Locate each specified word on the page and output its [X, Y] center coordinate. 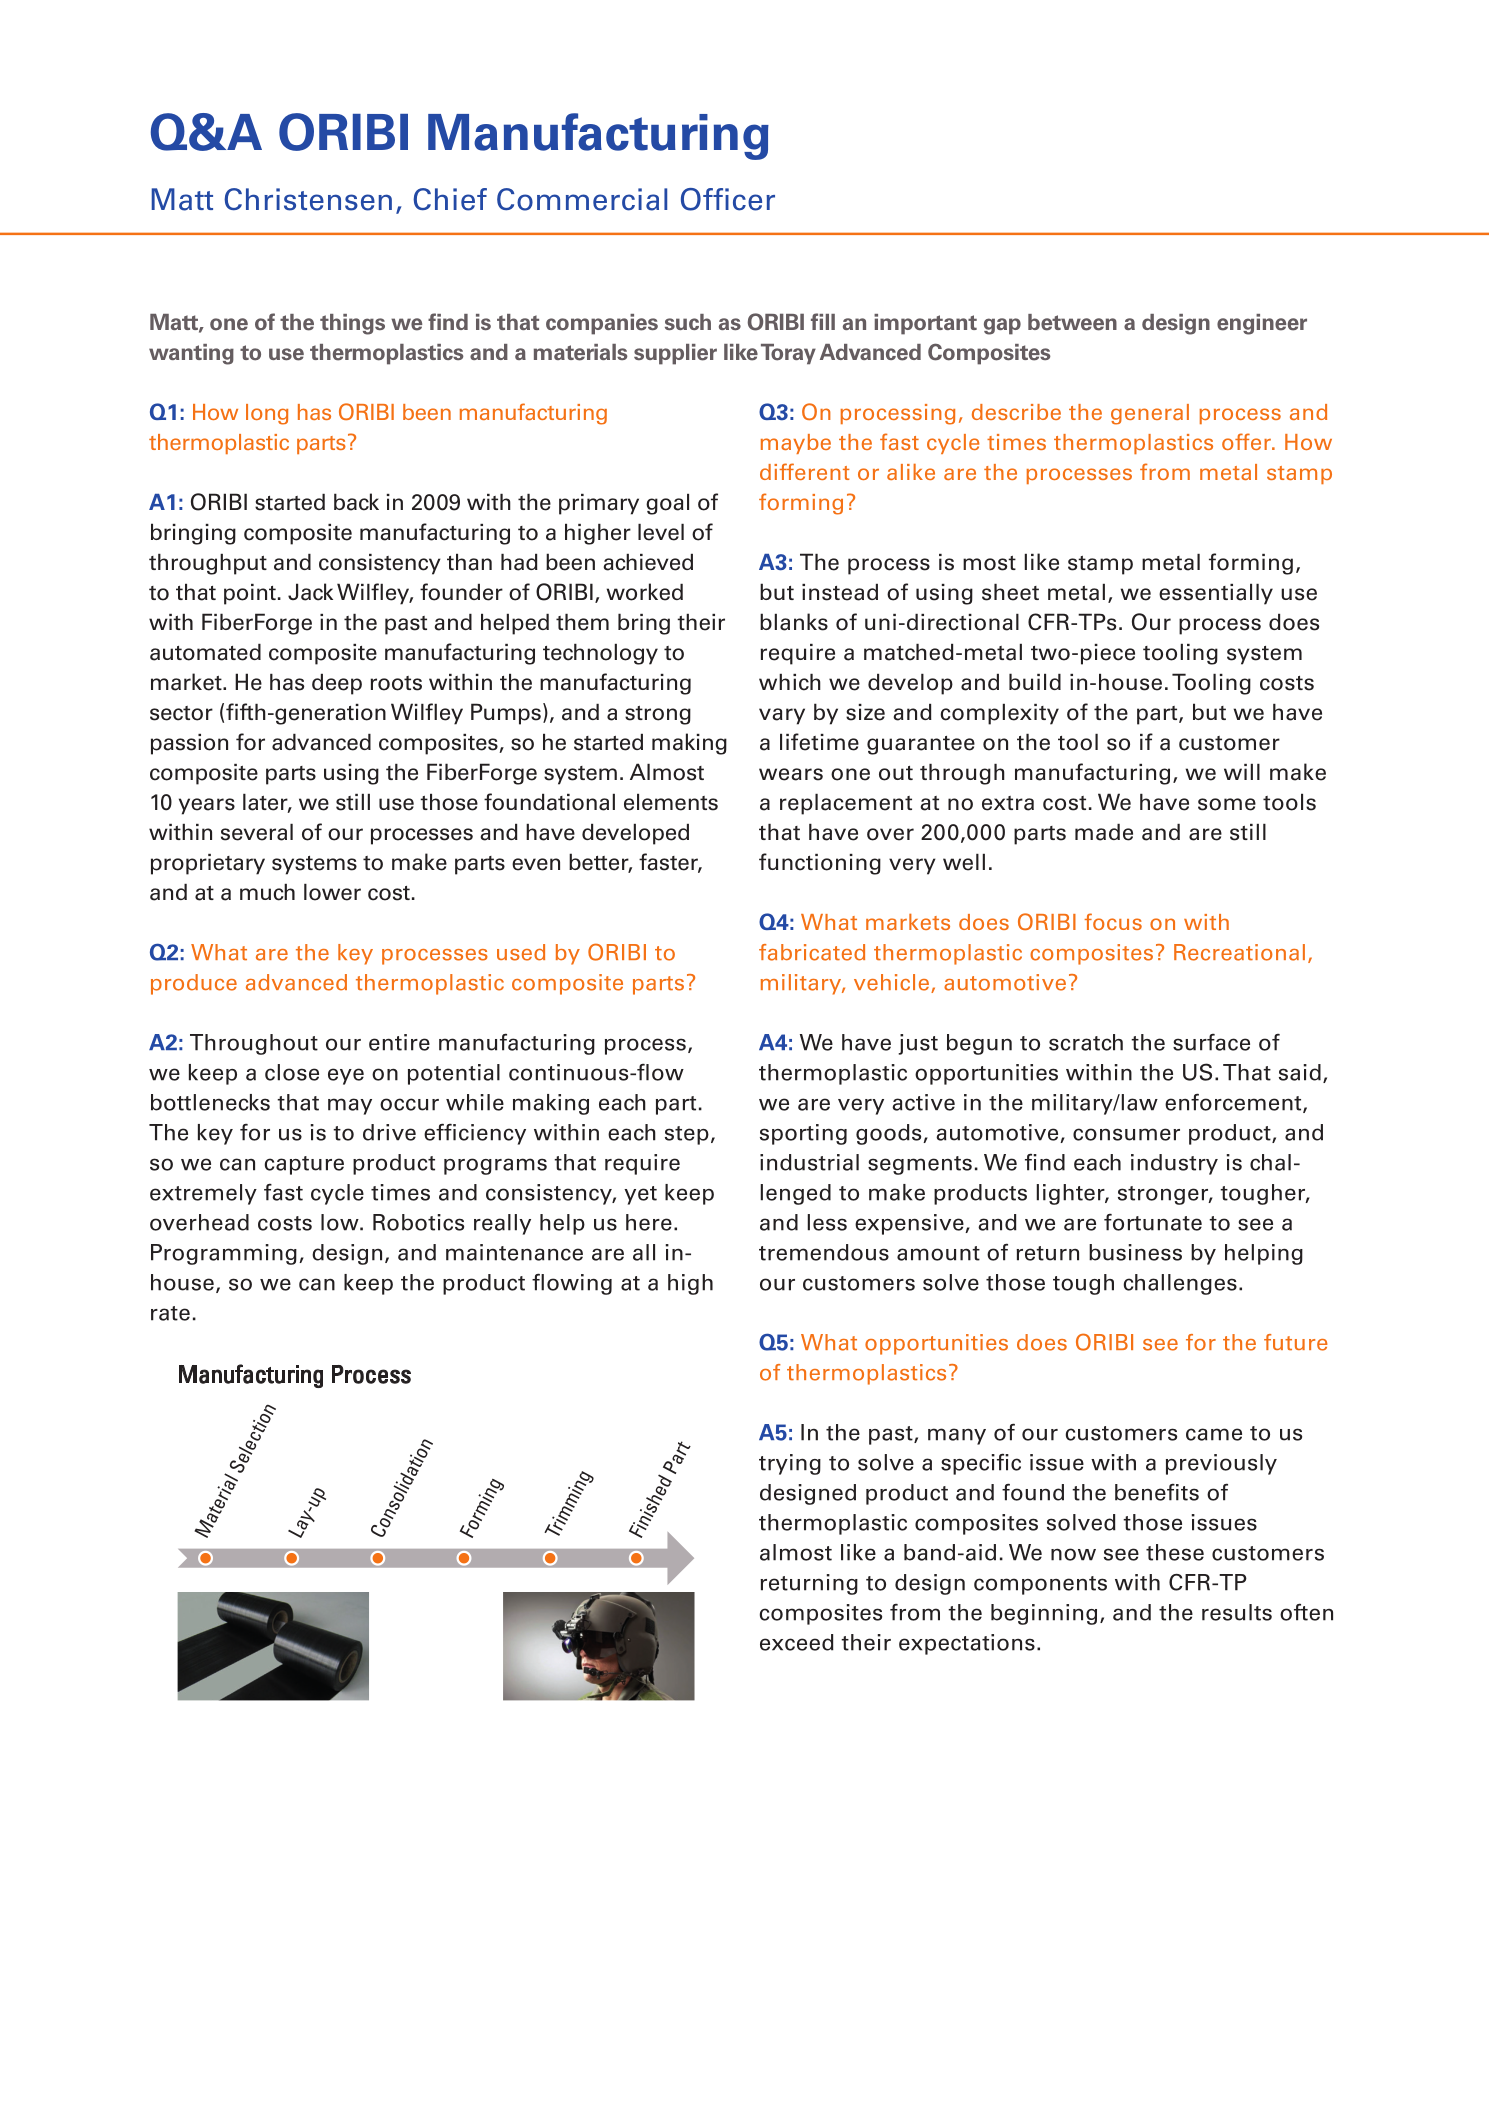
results [1237, 1612]
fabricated [812, 952]
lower [332, 892]
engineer [1262, 324]
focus [1113, 921]
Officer [728, 199]
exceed [797, 1642]
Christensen [308, 199]
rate [170, 1313]
